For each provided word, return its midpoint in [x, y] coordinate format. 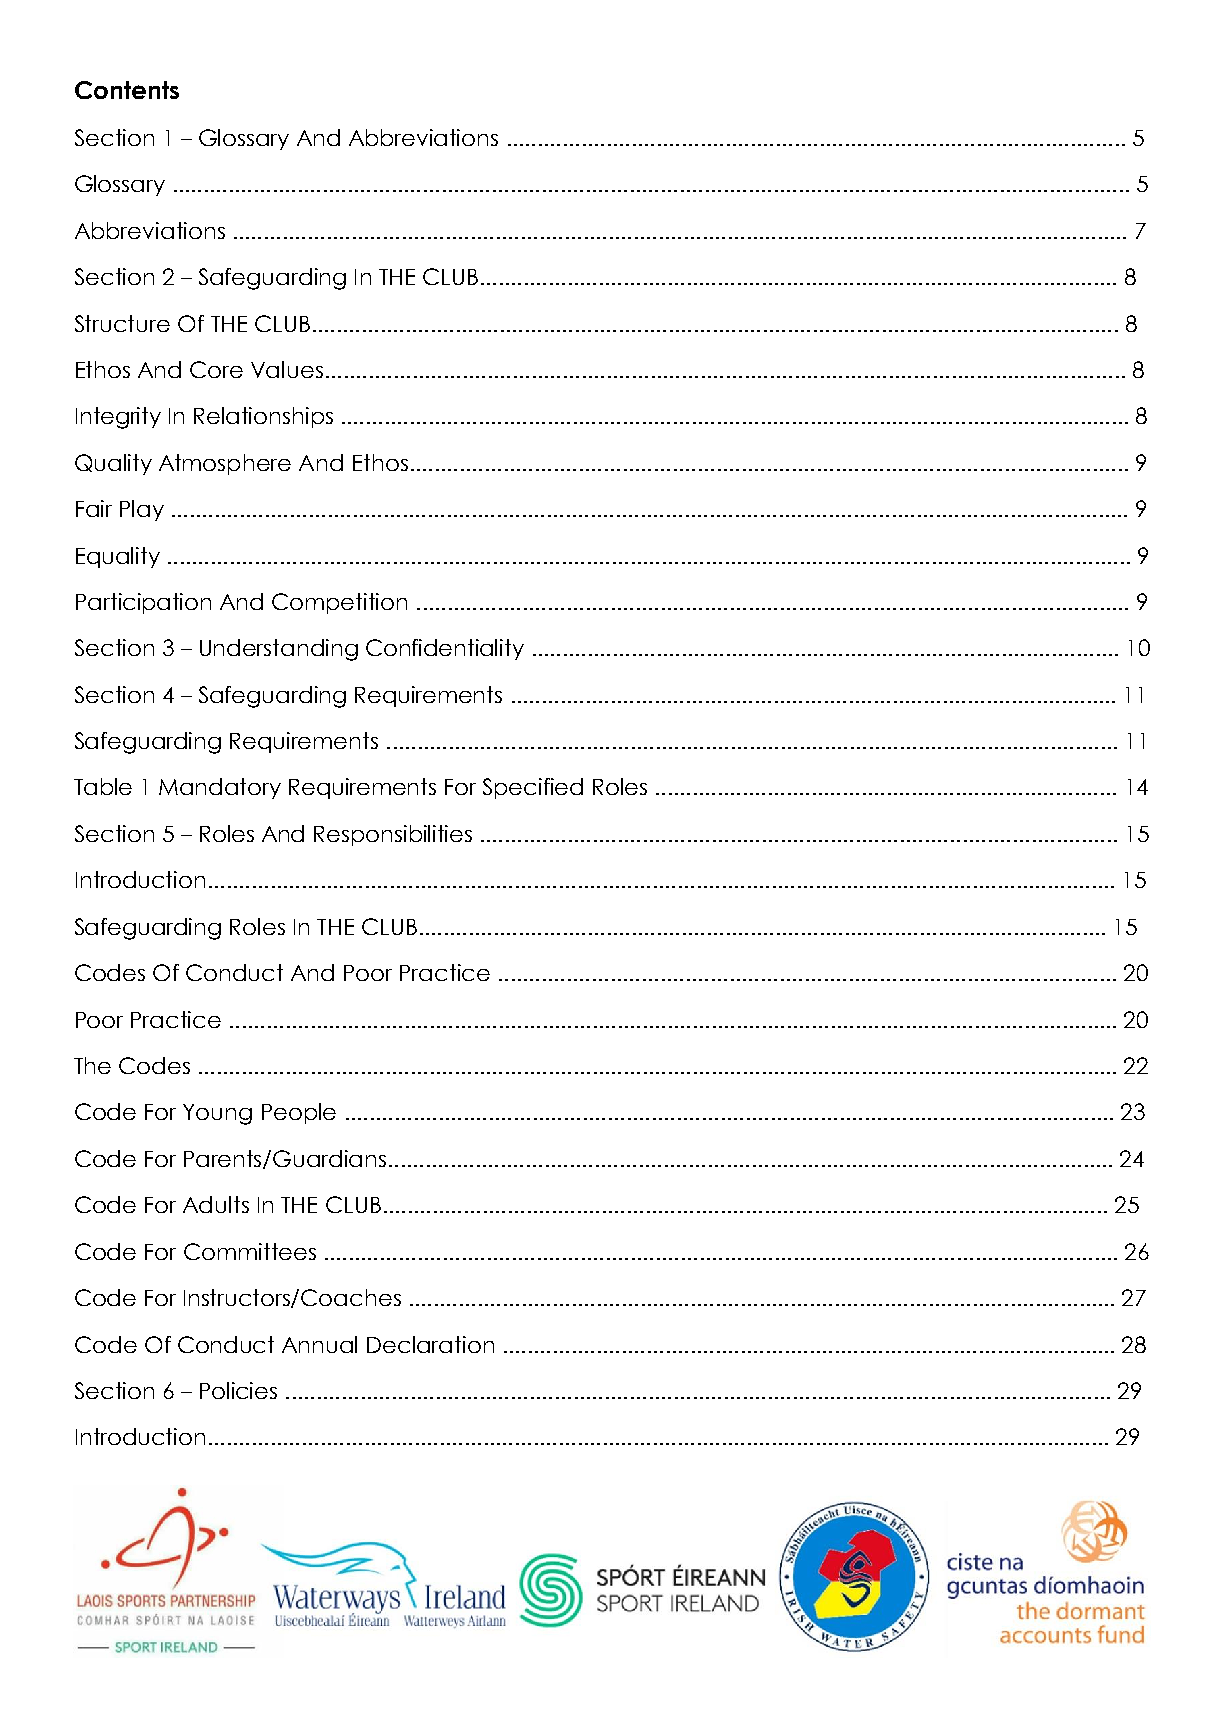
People [299, 1113]
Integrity [118, 418]
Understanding [279, 650]
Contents [127, 90]
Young [217, 1114]
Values [287, 369]
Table [103, 786]
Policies [238, 1390]
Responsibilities [393, 835]
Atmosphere [225, 464]
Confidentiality [445, 649]
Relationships [263, 417]
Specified [533, 788]
